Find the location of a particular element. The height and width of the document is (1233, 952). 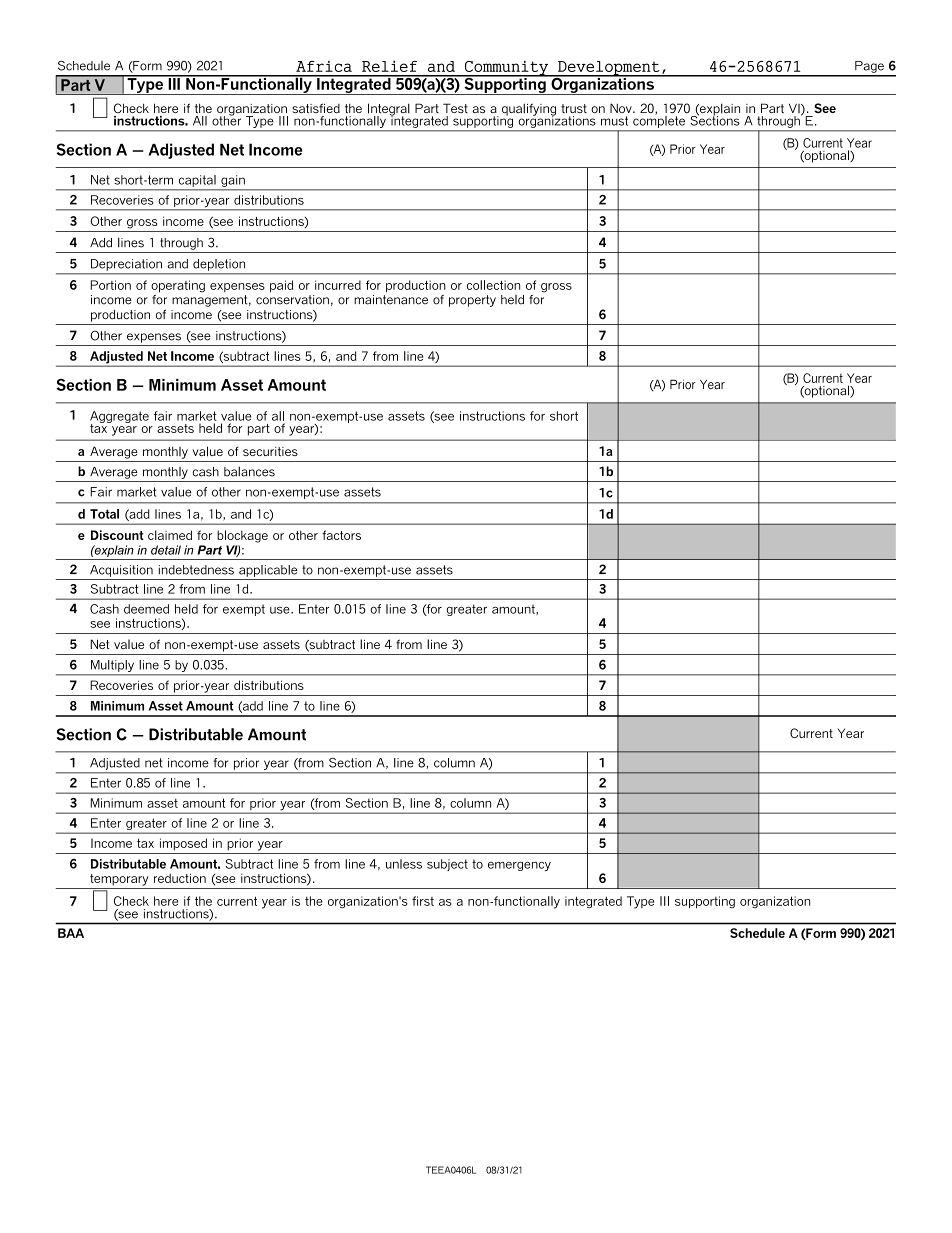

maintenance is located at coordinates (391, 298).
